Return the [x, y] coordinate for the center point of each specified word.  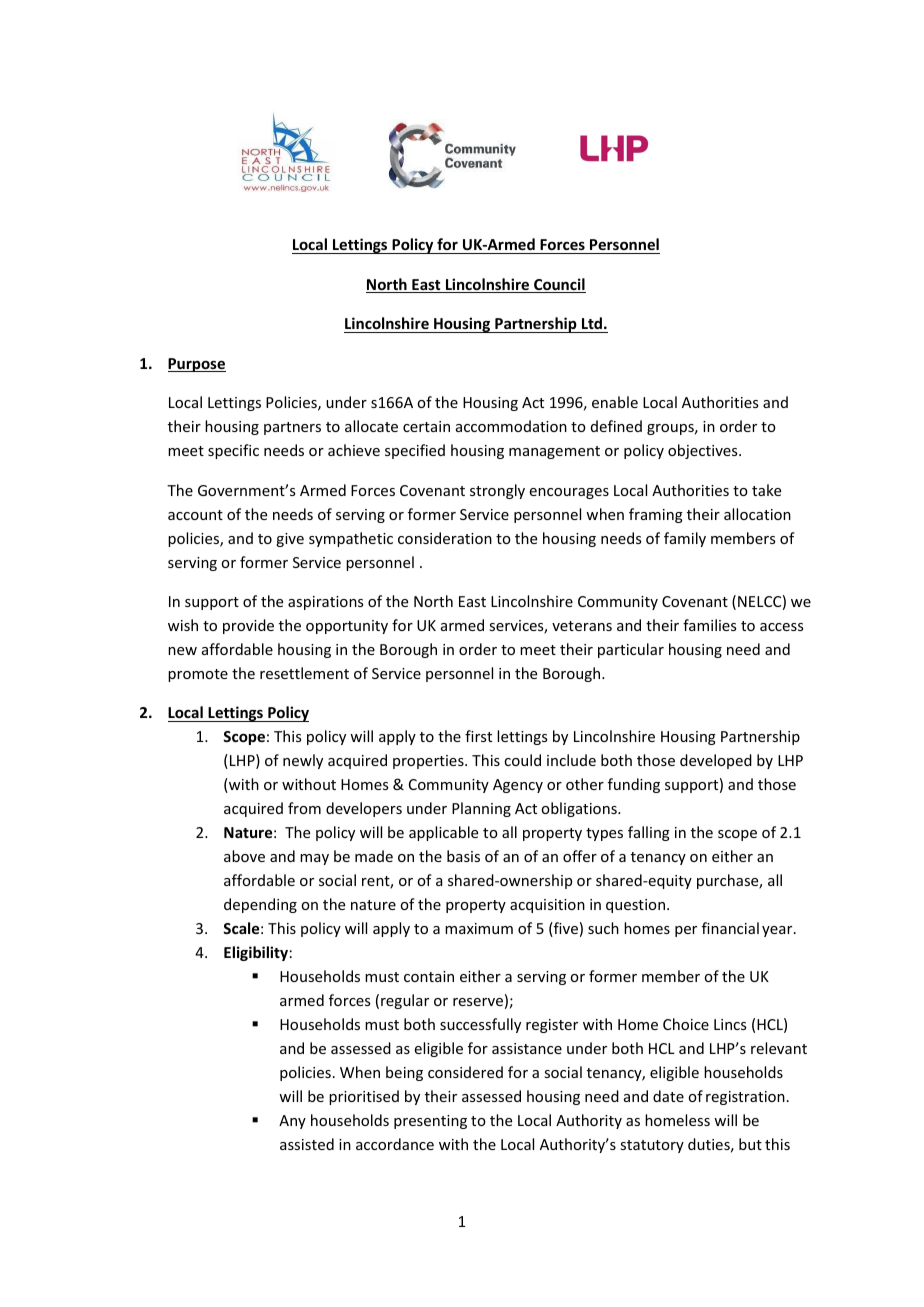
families [709, 625]
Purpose [197, 365]
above [244, 856]
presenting [430, 1122]
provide [248, 626]
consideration [445, 538]
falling [649, 833]
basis [463, 856]
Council [559, 285]
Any [292, 1122]
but [750, 1144]
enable [615, 402]
